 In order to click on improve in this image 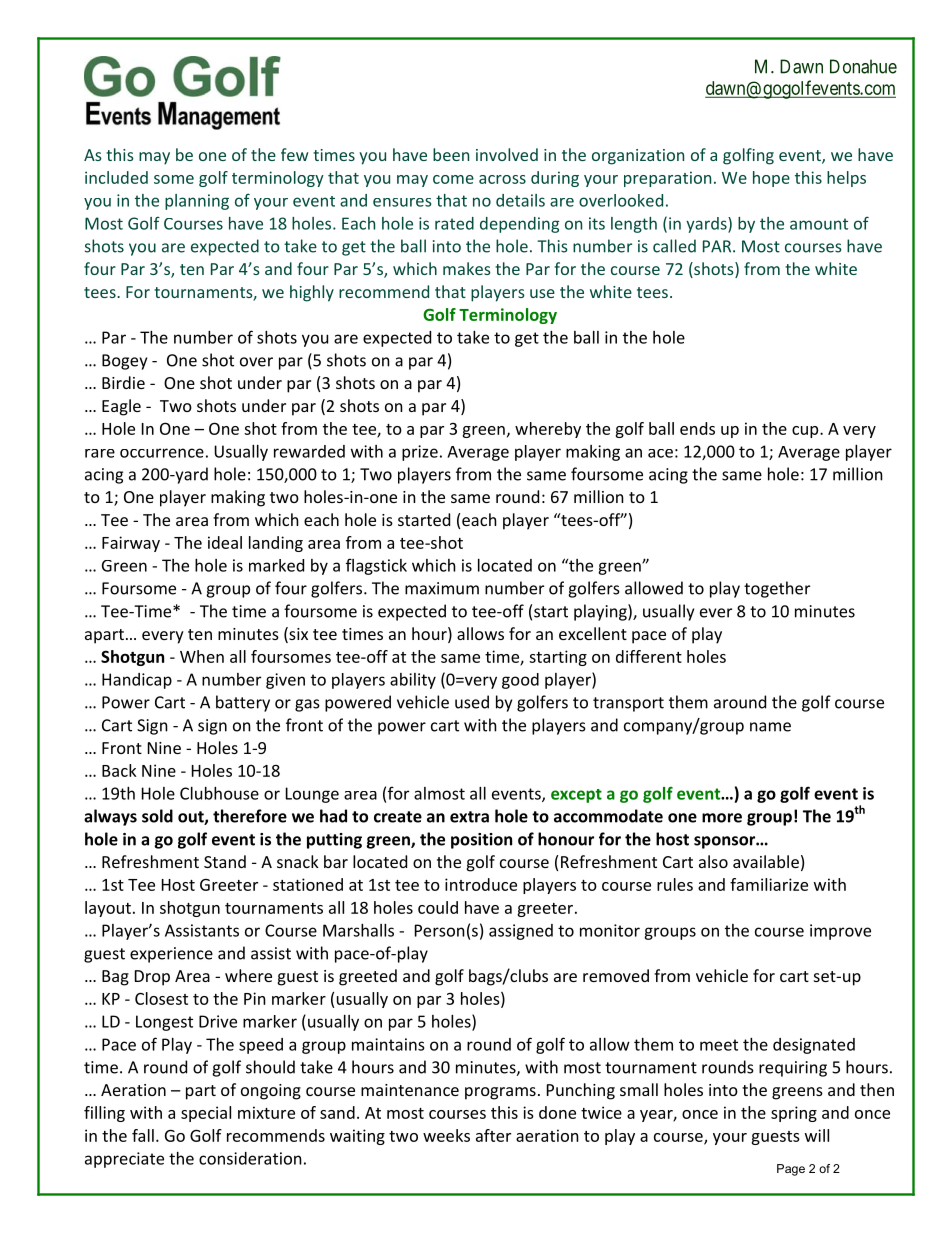, I will do `click(840, 932)`.
